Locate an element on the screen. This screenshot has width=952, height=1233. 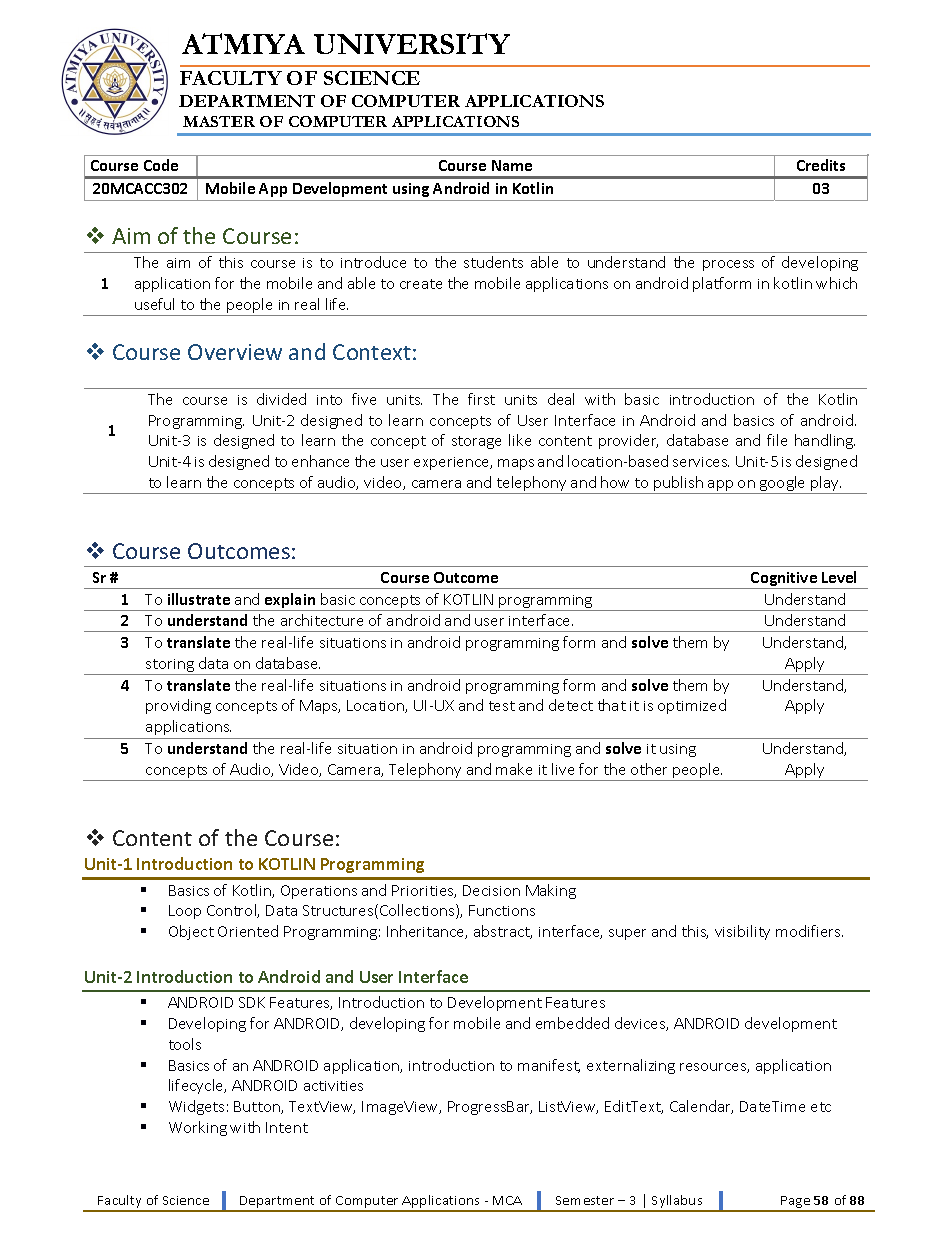
test is located at coordinates (502, 706).
